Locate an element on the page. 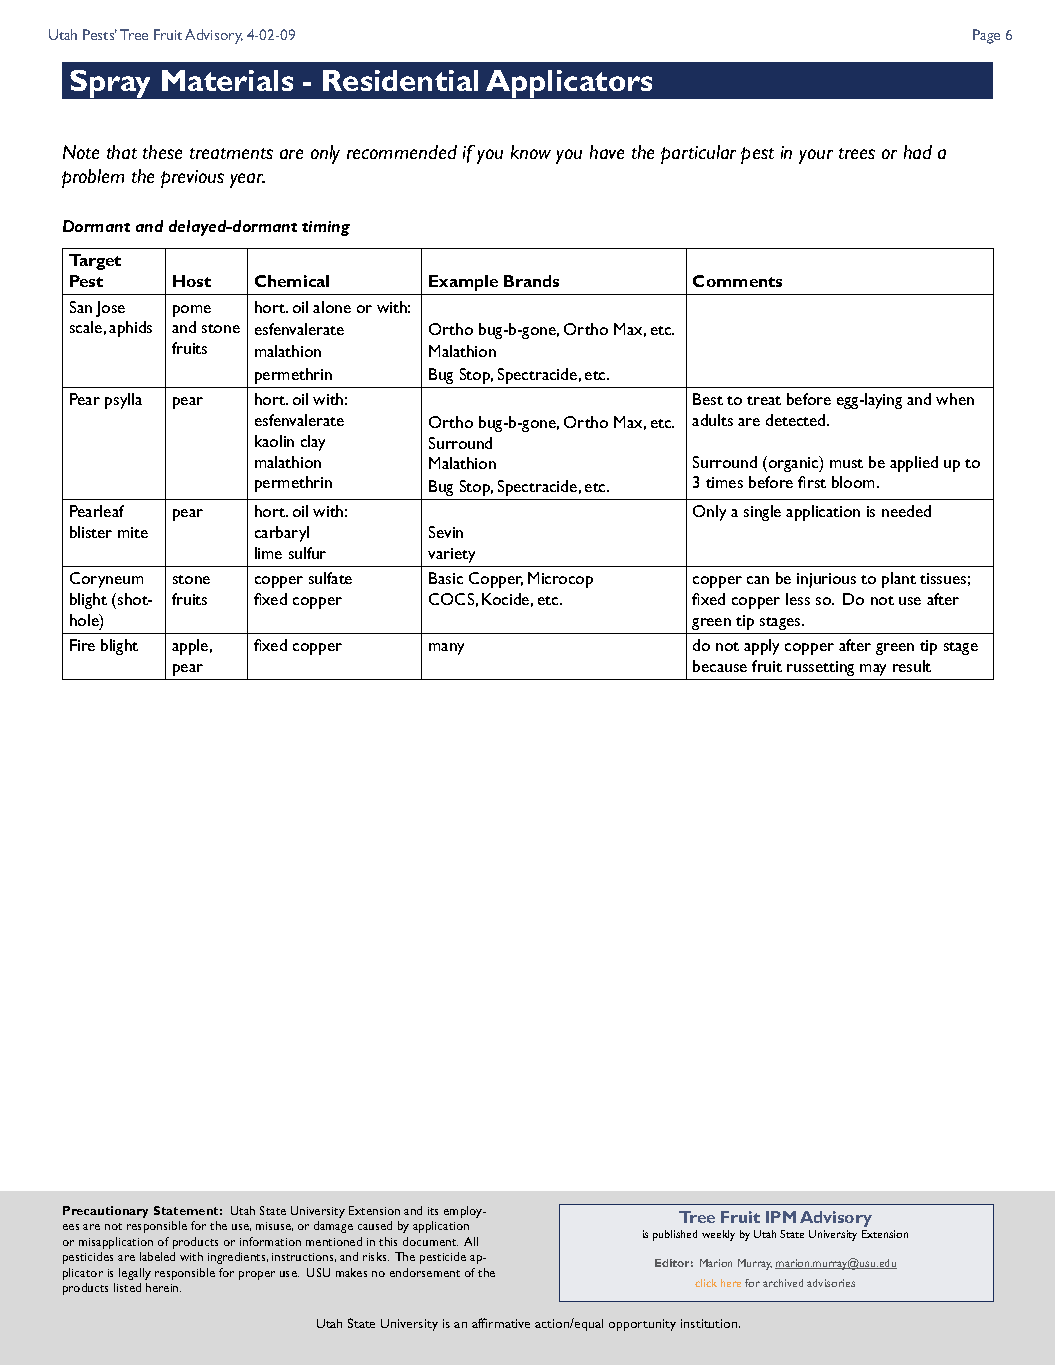  labeled is located at coordinates (157, 1256).
